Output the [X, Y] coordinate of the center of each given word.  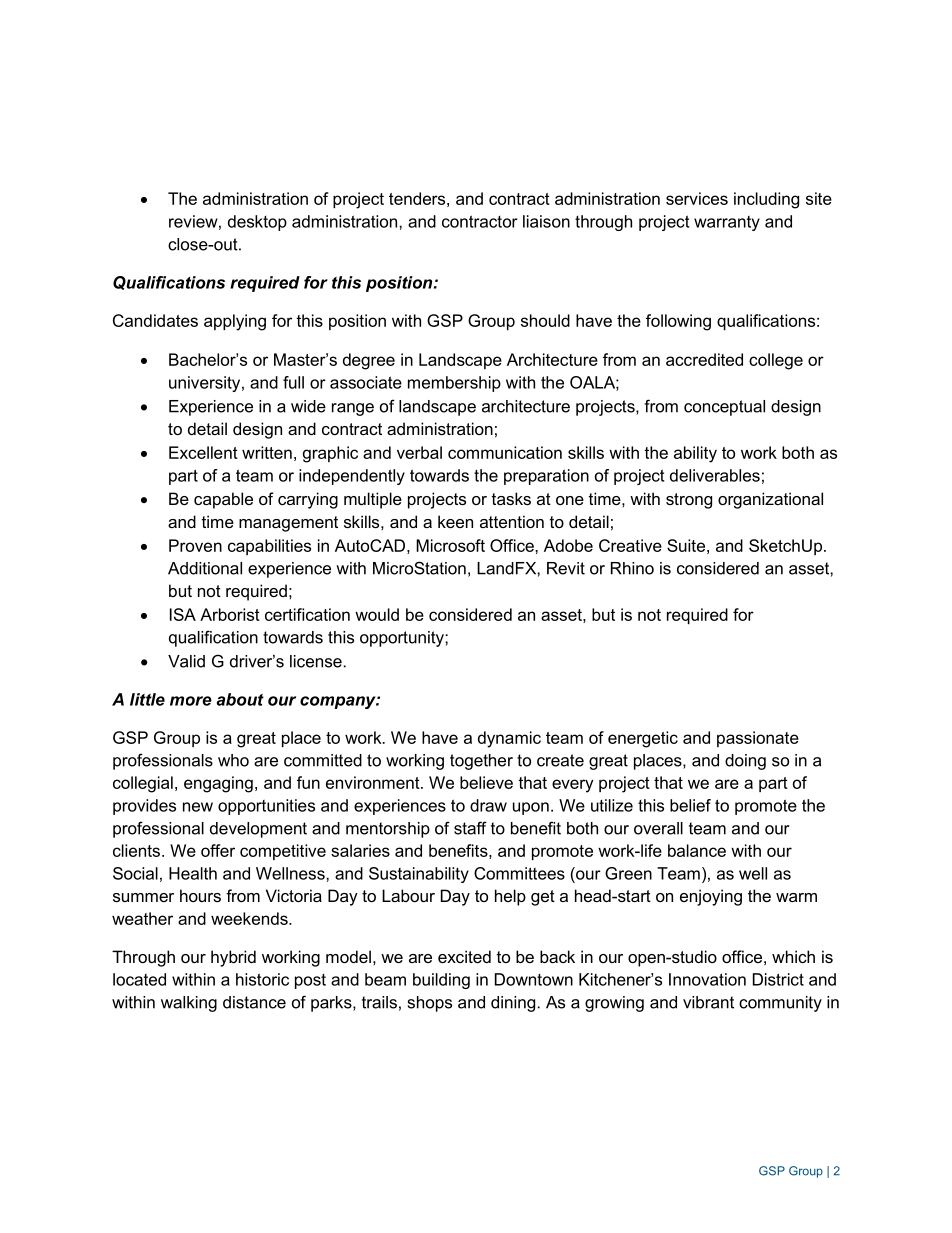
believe [486, 782]
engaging [218, 784]
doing [745, 762]
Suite [686, 545]
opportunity [403, 639]
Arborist [230, 614]
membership [454, 384]
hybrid [233, 958]
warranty [727, 223]
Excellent [203, 452]
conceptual [724, 408]
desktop [257, 223]
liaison [546, 221]
